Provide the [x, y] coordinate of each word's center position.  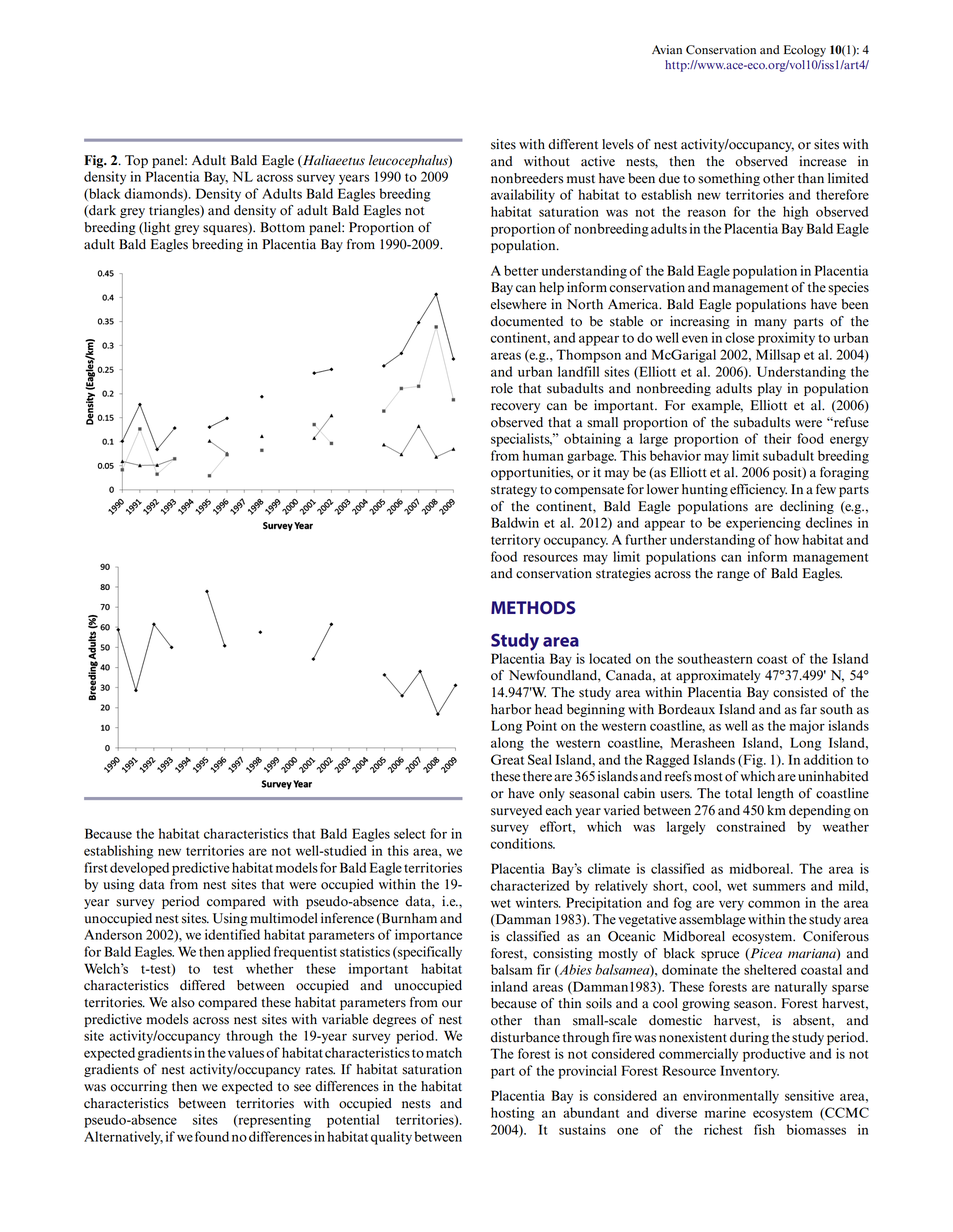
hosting [513, 1114]
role [502, 388]
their [777, 438]
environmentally [731, 1097]
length [775, 794]
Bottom [282, 227]
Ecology [805, 51]
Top [136, 161]
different [573, 144]
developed [139, 869]
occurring [138, 1087]
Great [507, 759]
